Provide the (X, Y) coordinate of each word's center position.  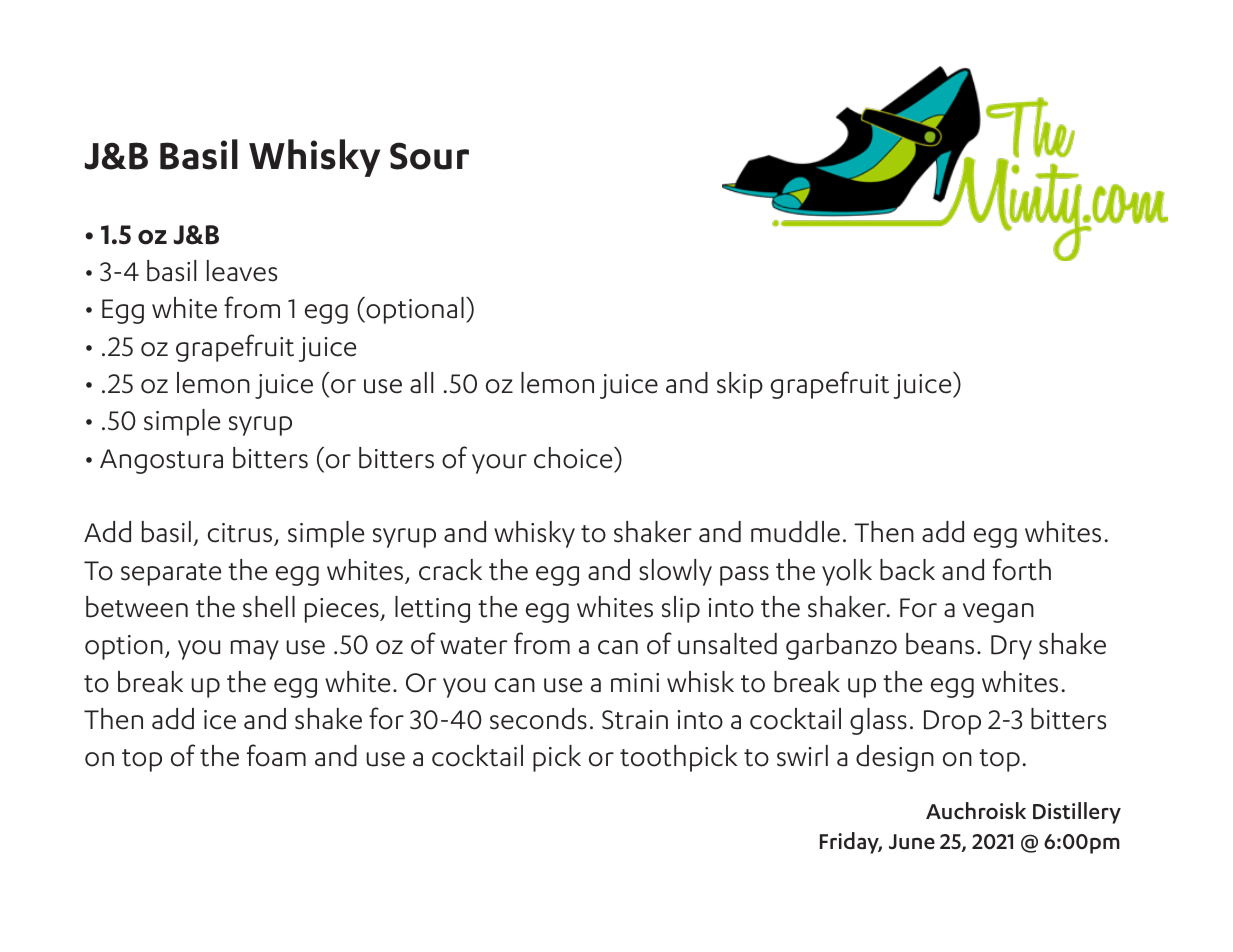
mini (635, 682)
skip (740, 385)
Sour (429, 156)
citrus (241, 534)
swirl (802, 756)
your (499, 464)
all (421, 383)
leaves (242, 271)
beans (940, 644)
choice (574, 458)
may (255, 650)
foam (276, 755)
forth (1022, 569)
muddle (795, 532)
